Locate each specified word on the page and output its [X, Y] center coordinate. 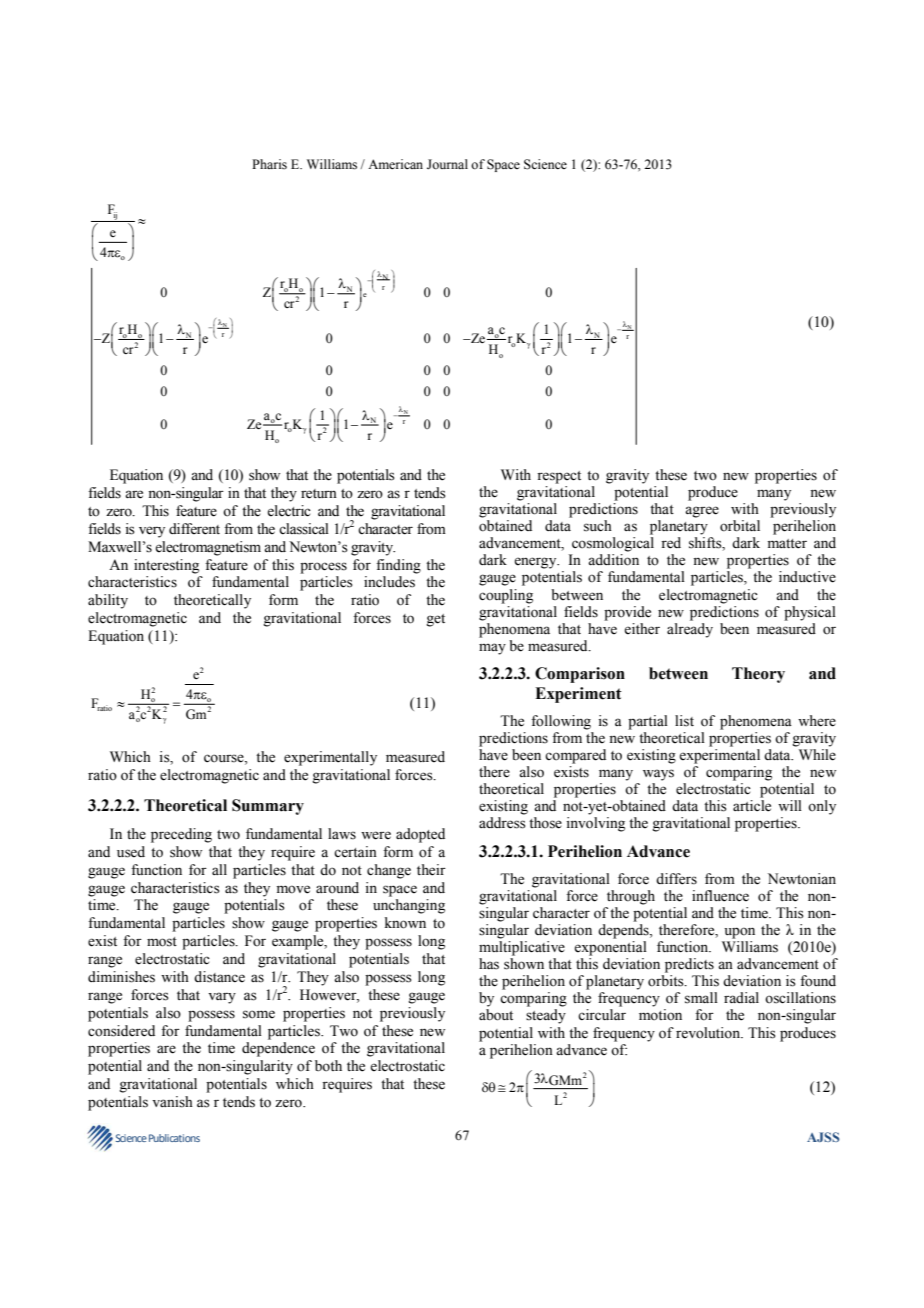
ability [108, 601]
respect [559, 477]
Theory [758, 675]
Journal [447, 164]
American [395, 164]
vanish [172, 1102]
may [492, 649]
